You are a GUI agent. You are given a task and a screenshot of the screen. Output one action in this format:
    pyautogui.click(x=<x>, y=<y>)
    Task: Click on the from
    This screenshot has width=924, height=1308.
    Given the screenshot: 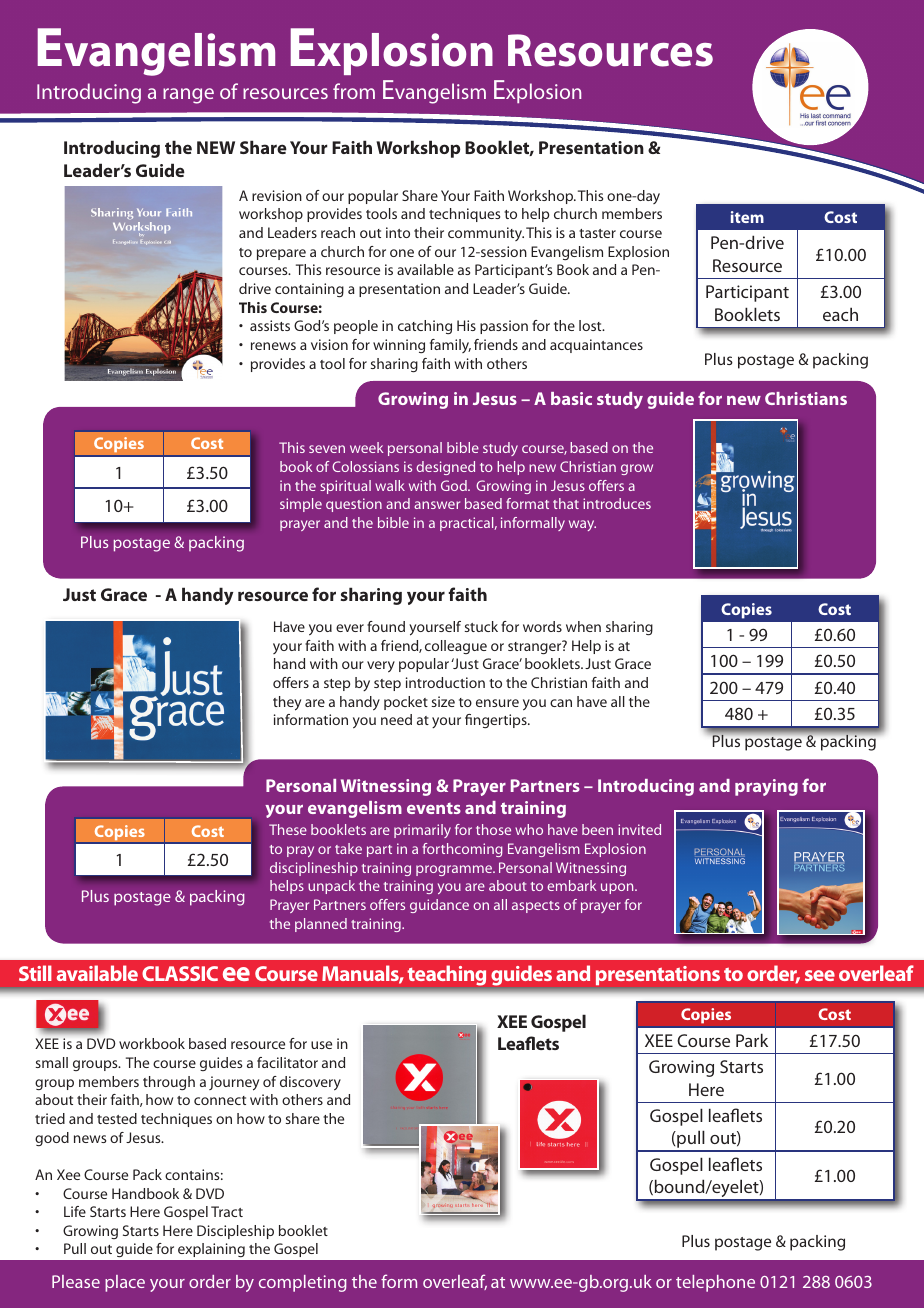 What is the action you would take?
    pyautogui.click(x=354, y=91)
